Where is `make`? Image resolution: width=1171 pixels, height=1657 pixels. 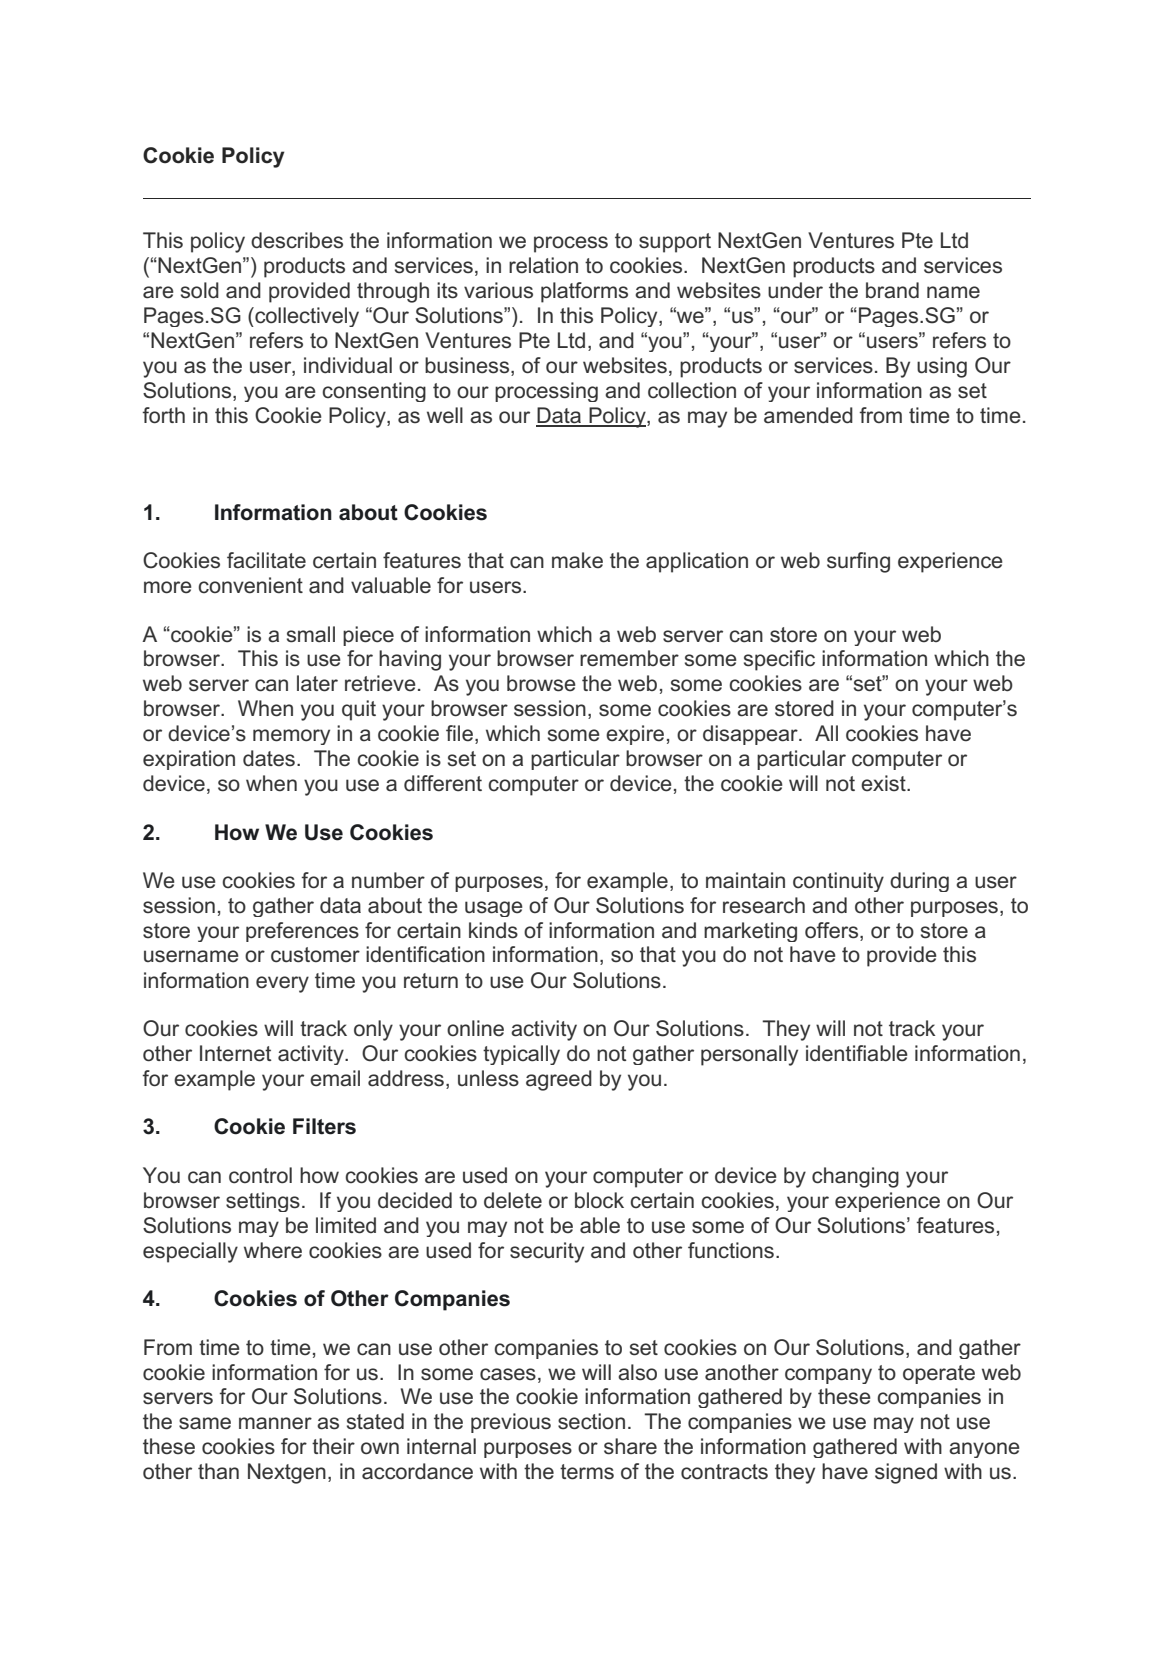
make is located at coordinates (577, 560).
